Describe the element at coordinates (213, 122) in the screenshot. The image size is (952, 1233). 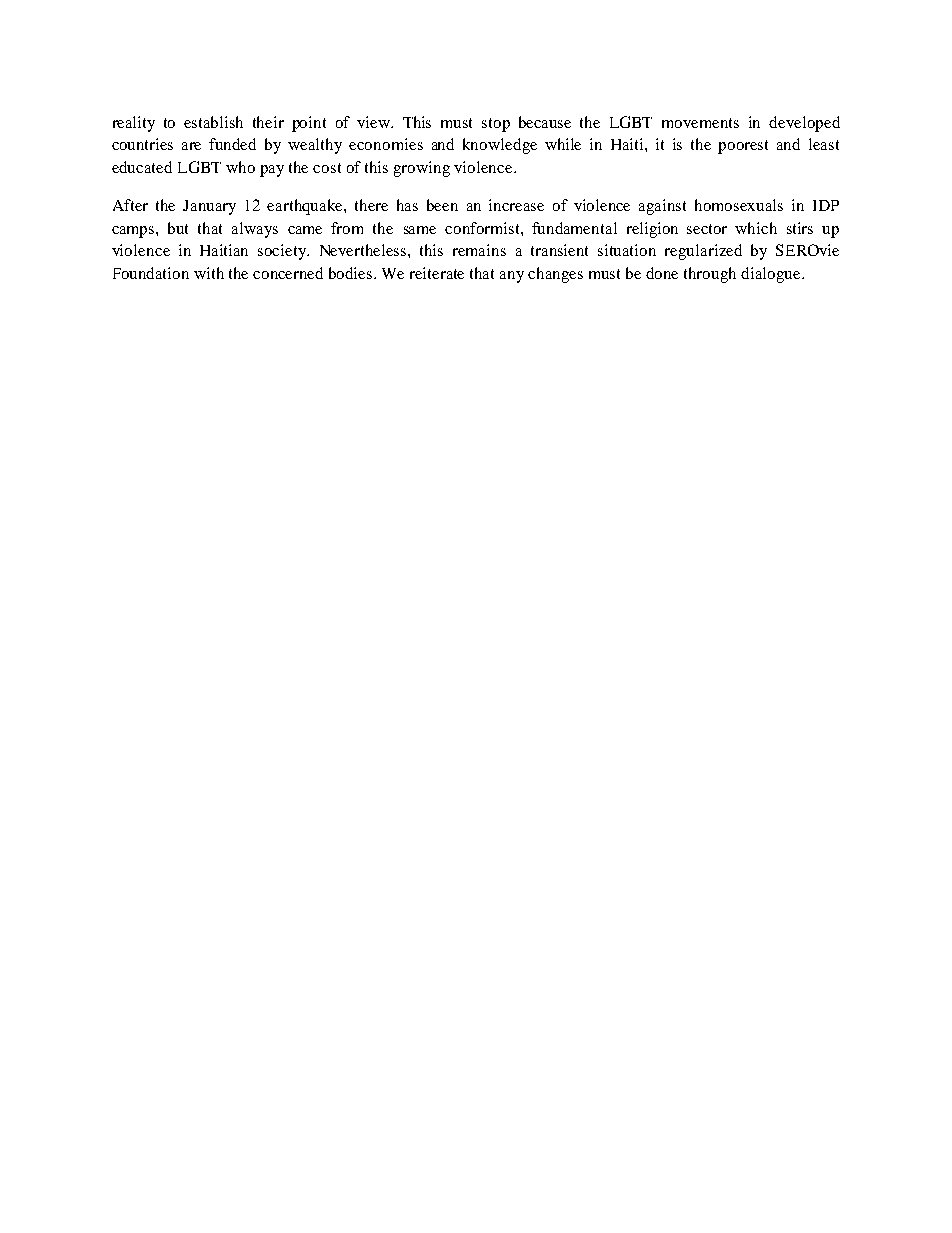
I see `establish` at that location.
